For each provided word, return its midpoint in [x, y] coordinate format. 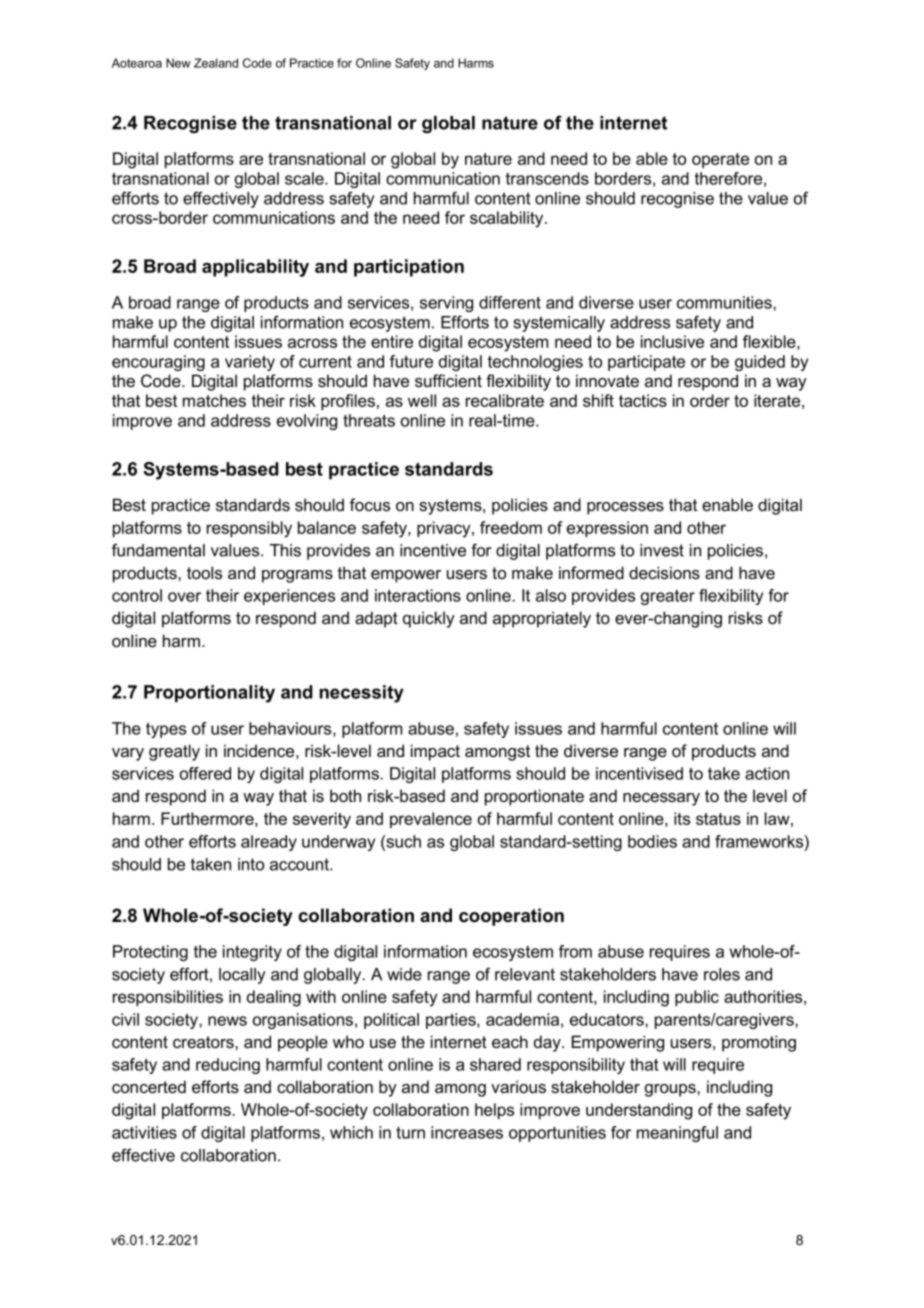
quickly [429, 619]
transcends [547, 178]
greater [668, 597]
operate [720, 160]
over [184, 597]
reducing [228, 1066]
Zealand [216, 63]
